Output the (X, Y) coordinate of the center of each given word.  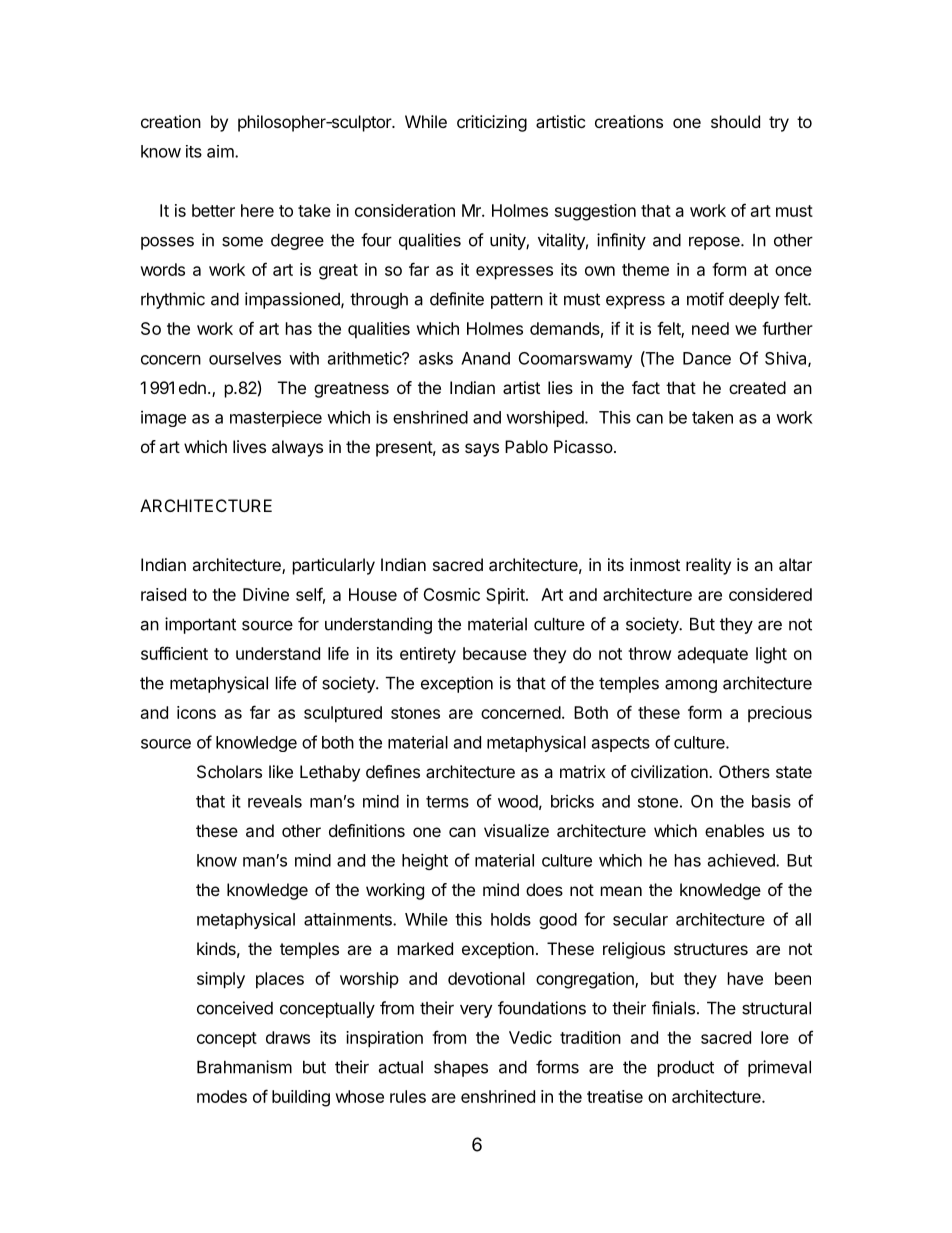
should (735, 121)
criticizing (492, 123)
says (482, 450)
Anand (485, 358)
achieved (742, 860)
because (495, 653)
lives (249, 446)
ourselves (245, 358)
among (691, 686)
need (710, 328)
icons (196, 712)
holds (511, 919)
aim (221, 151)
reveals (275, 801)
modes (222, 1096)
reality (708, 566)
